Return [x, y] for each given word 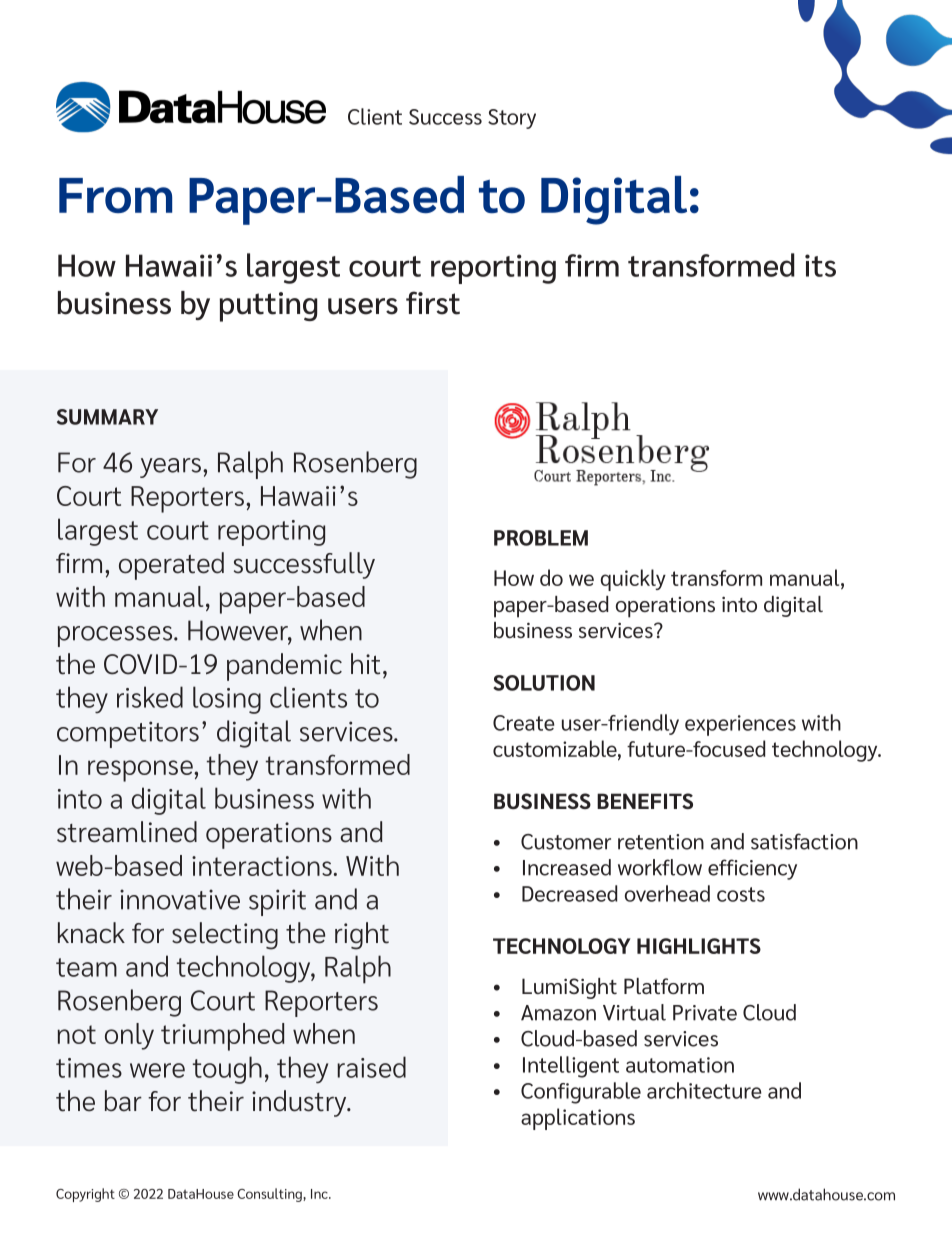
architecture [704, 1090]
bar [123, 1101]
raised [371, 1067]
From [115, 195]
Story [512, 119]
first [433, 303]
